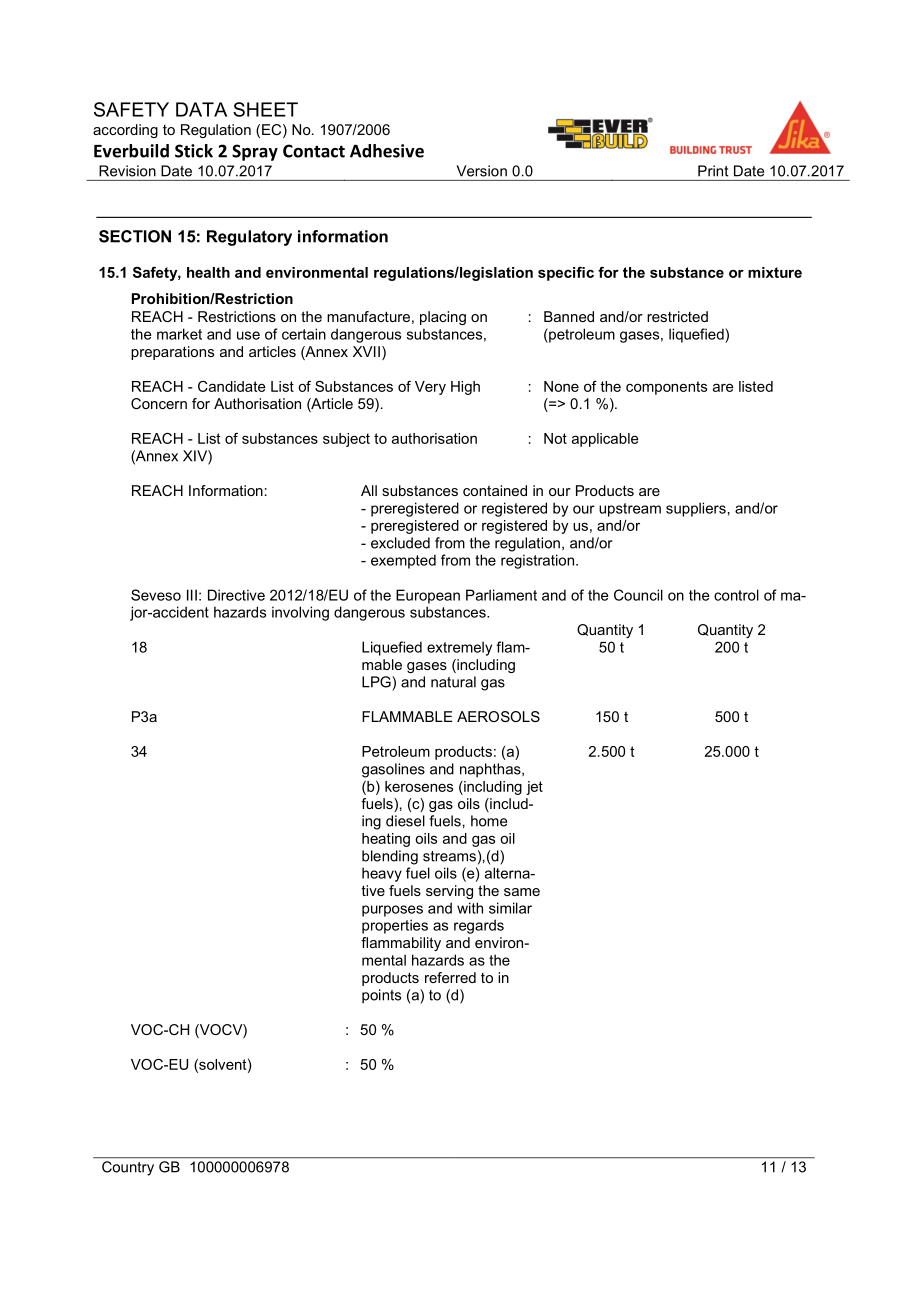 The height and width of the screenshot is (1308, 924). Describe the element at coordinates (459, 648) in the screenshot. I see `extremely` at that location.
